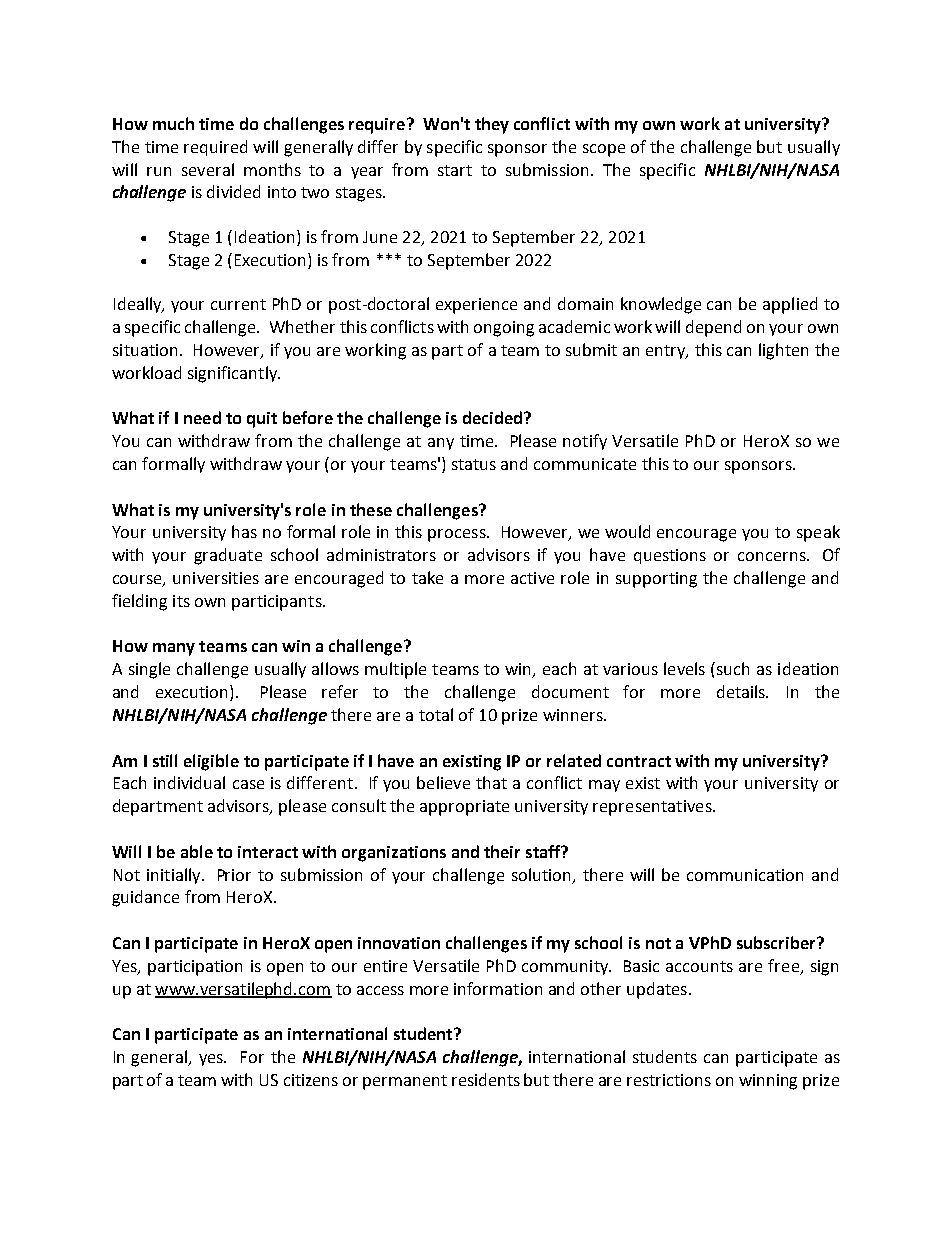 The width and height of the screenshot is (952, 1233). I want to click on citizens, so click(311, 1080).
